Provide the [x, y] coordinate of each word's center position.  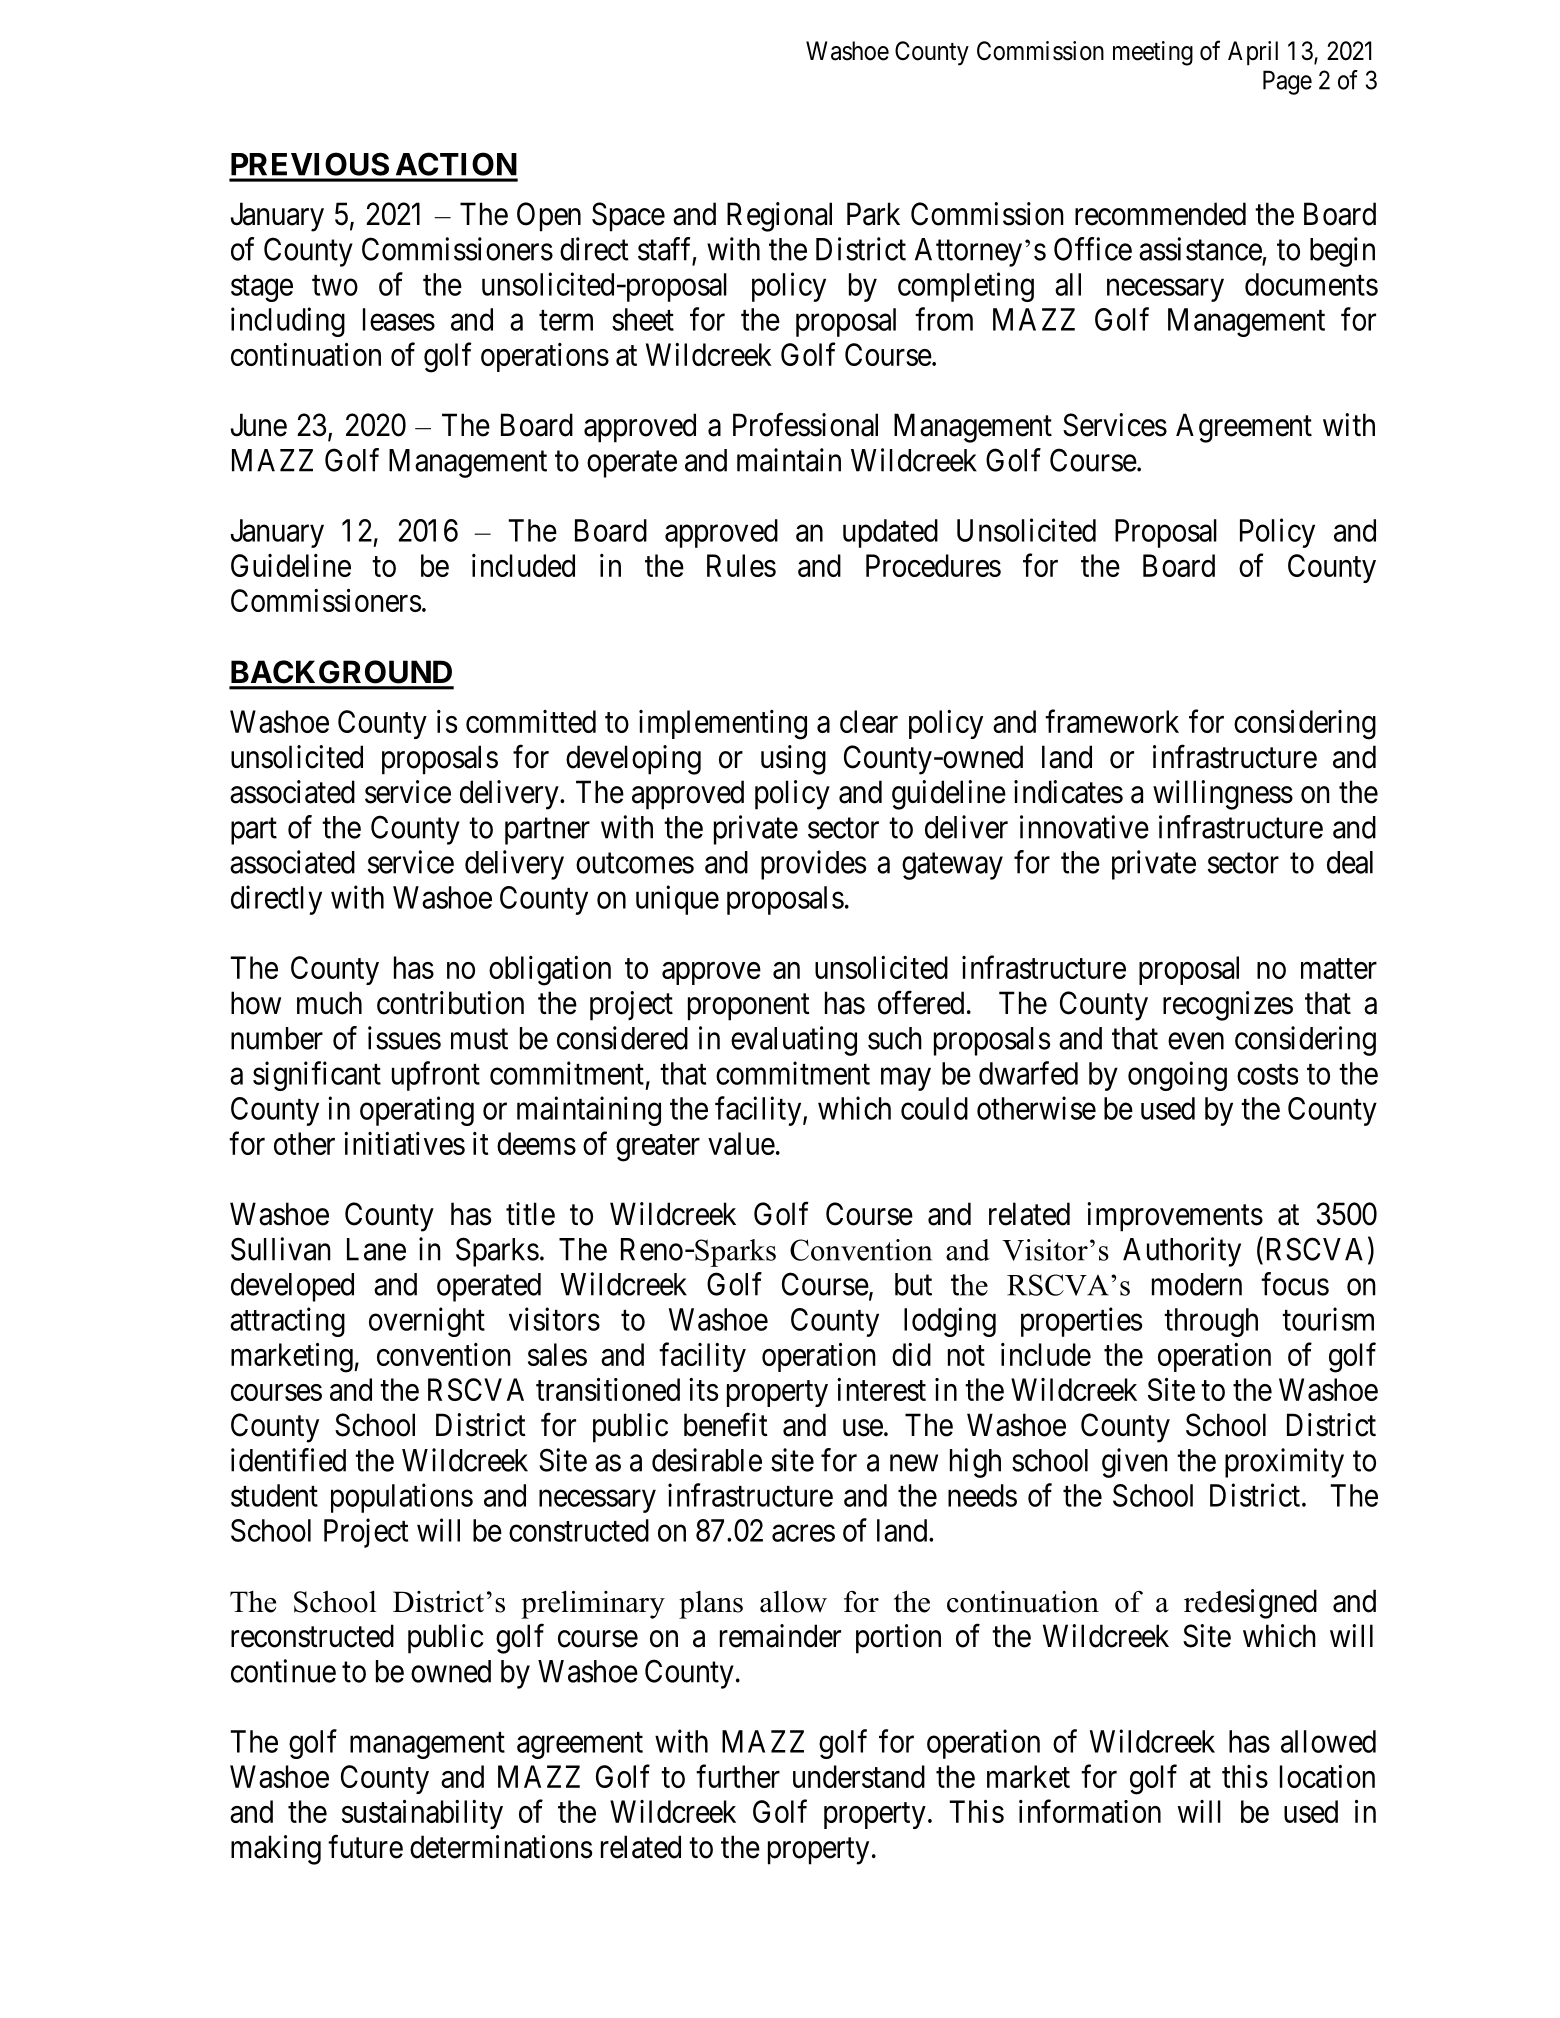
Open [549, 217]
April [1253, 53]
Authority [1182, 1252]
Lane [376, 1249]
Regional [779, 217]
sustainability [422, 1814]
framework [1112, 721]
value [741, 1143]
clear [869, 721]
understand [859, 1776]
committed [531, 721]
